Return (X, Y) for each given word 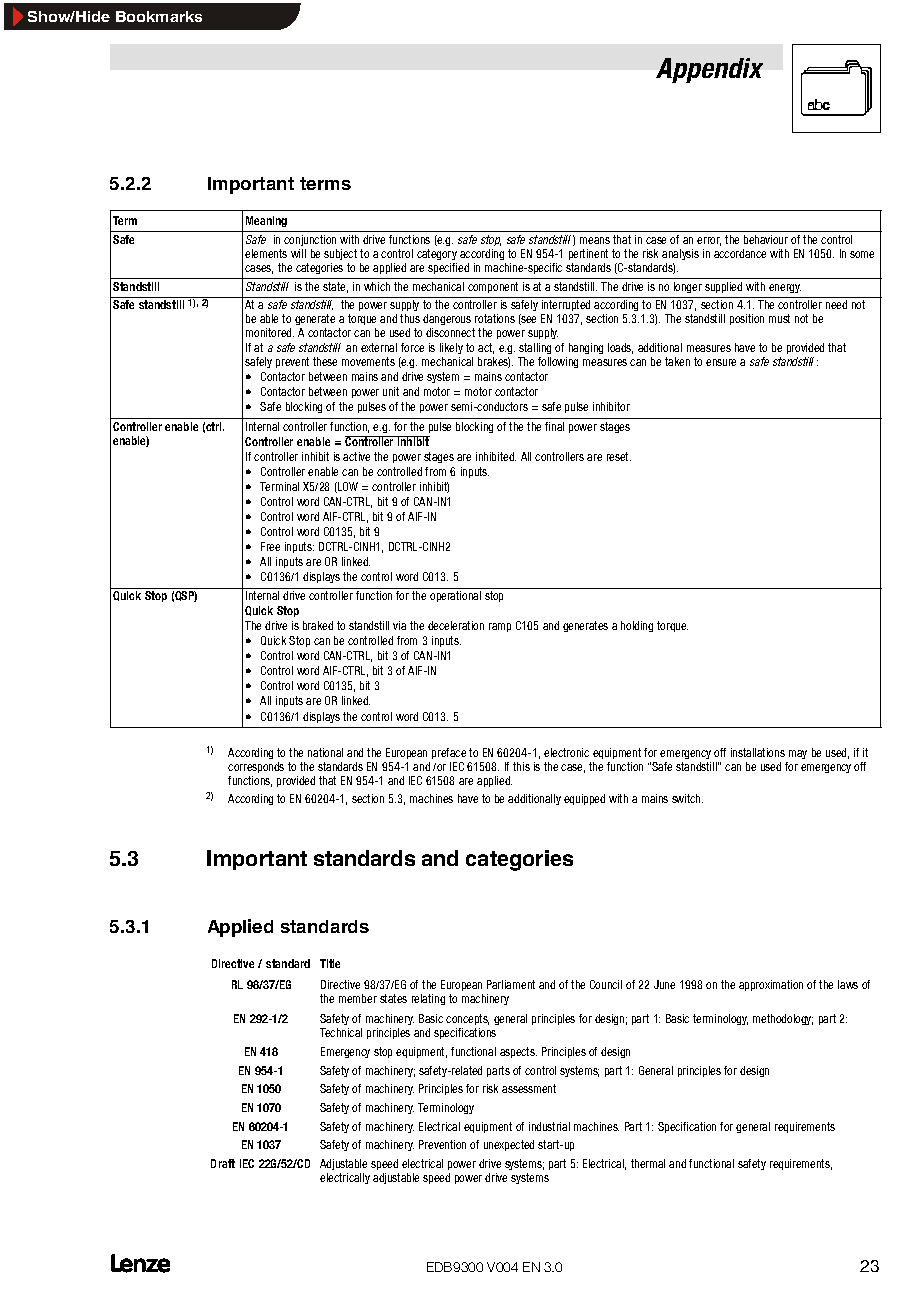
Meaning (266, 221)
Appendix (709, 70)
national (325, 752)
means (595, 240)
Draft (223, 1163)
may (798, 754)
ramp (500, 627)
